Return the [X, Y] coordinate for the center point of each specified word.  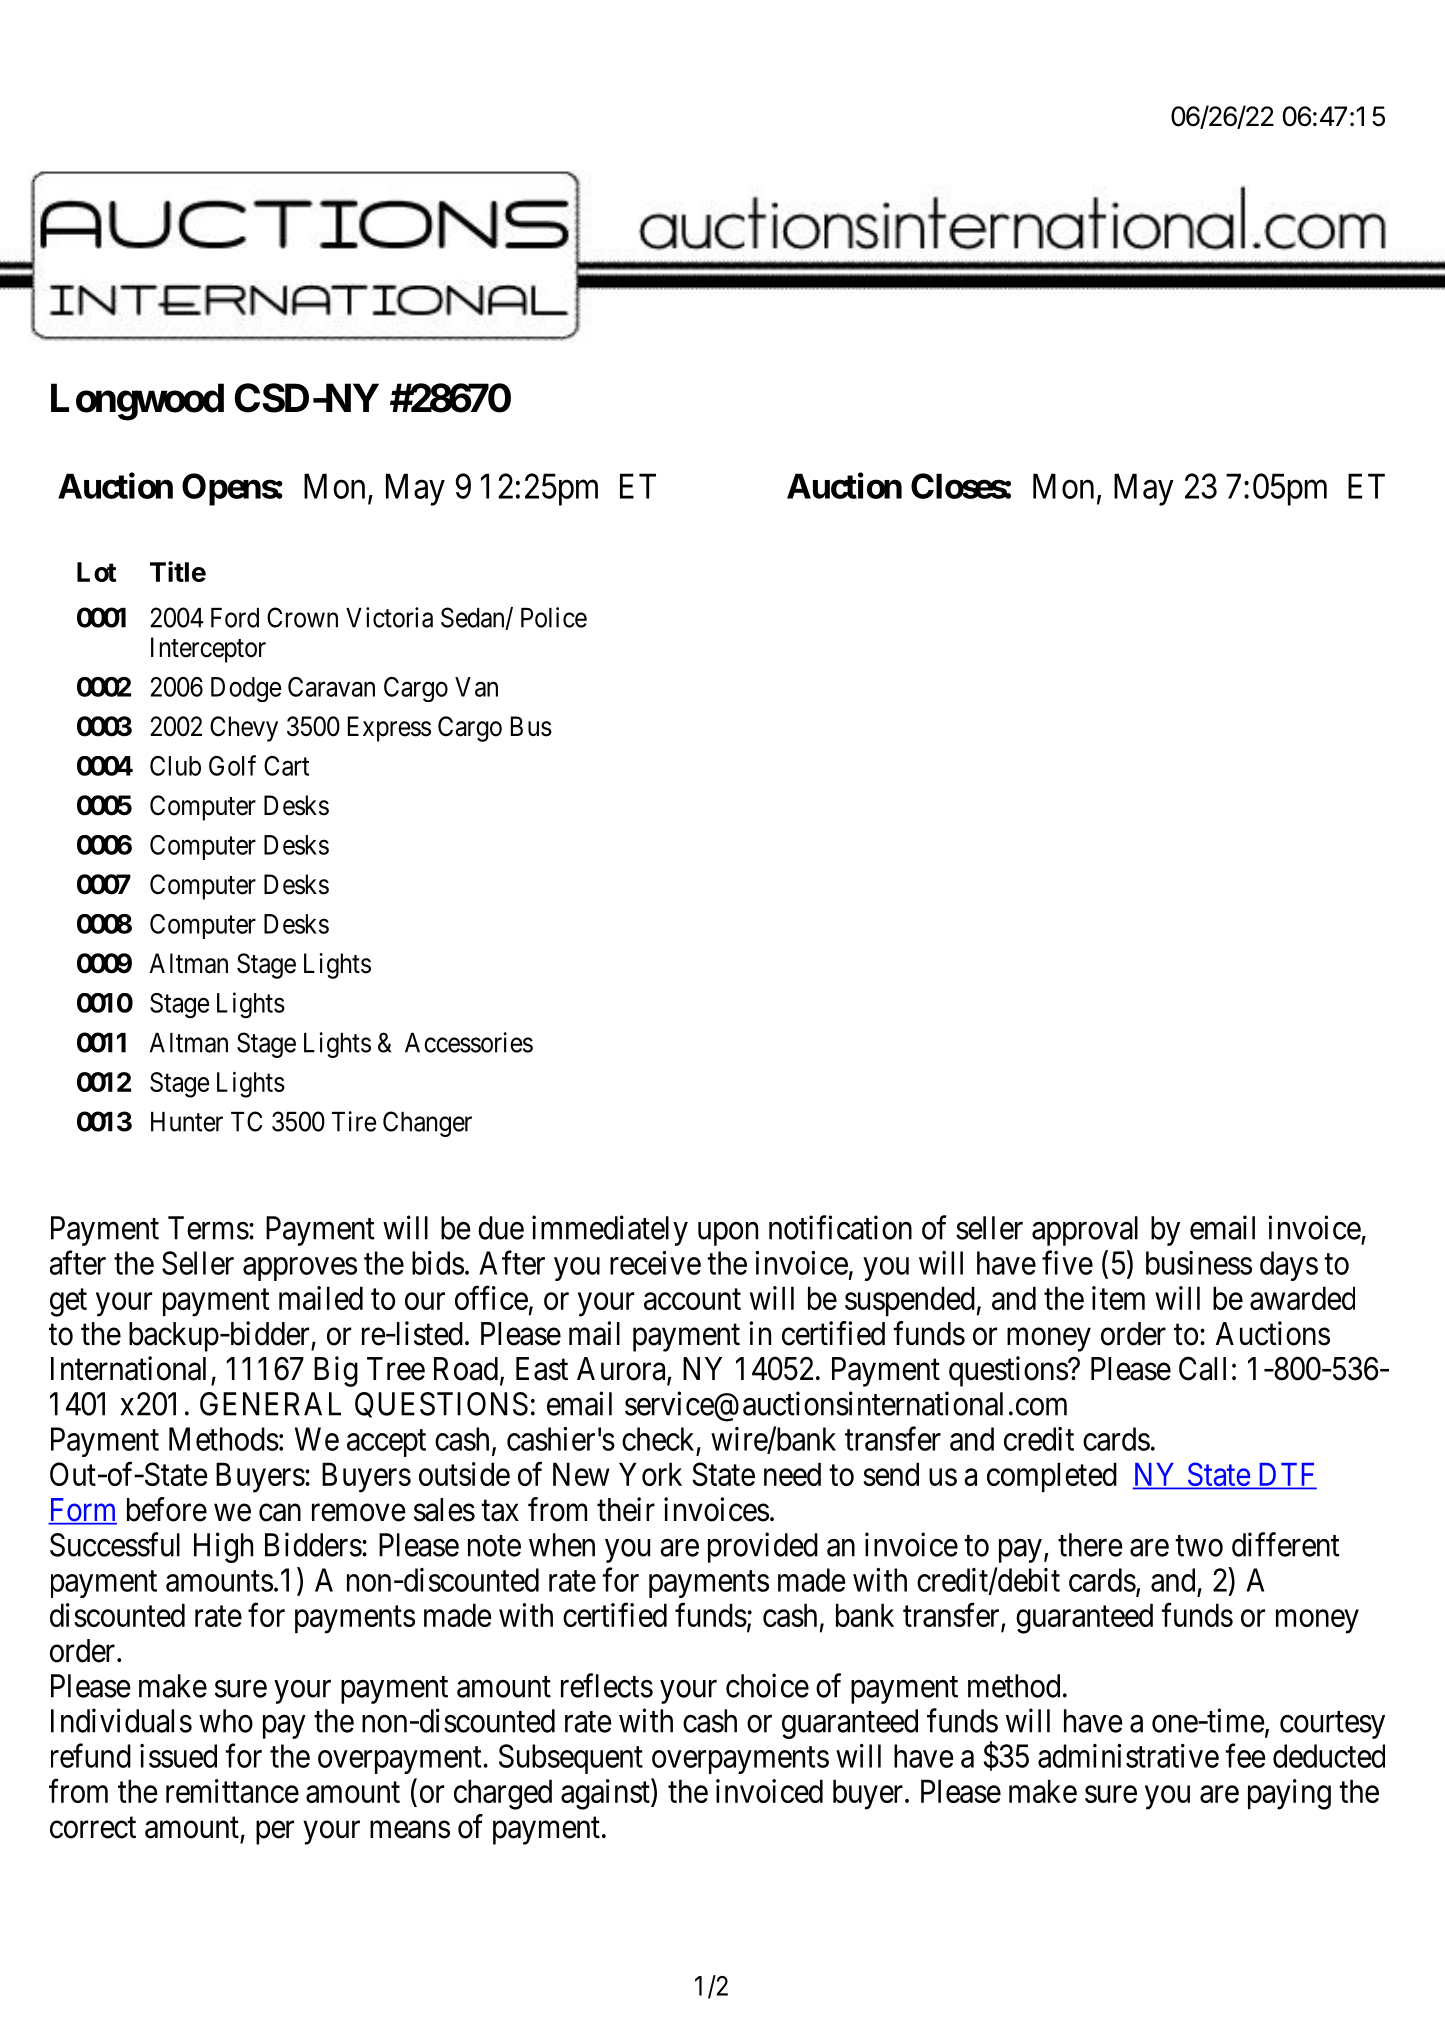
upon [728, 1234]
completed [1052, 1477]
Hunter [187, 1122]
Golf [232, 765]
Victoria [389, 617]
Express [389, 729]
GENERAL [270, 1404]
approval [1085, 1231]
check [658, 1439]
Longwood [137, 402]
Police [554, 617]
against [606, 1794]
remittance [232, 1791]
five [1067, 1262]
